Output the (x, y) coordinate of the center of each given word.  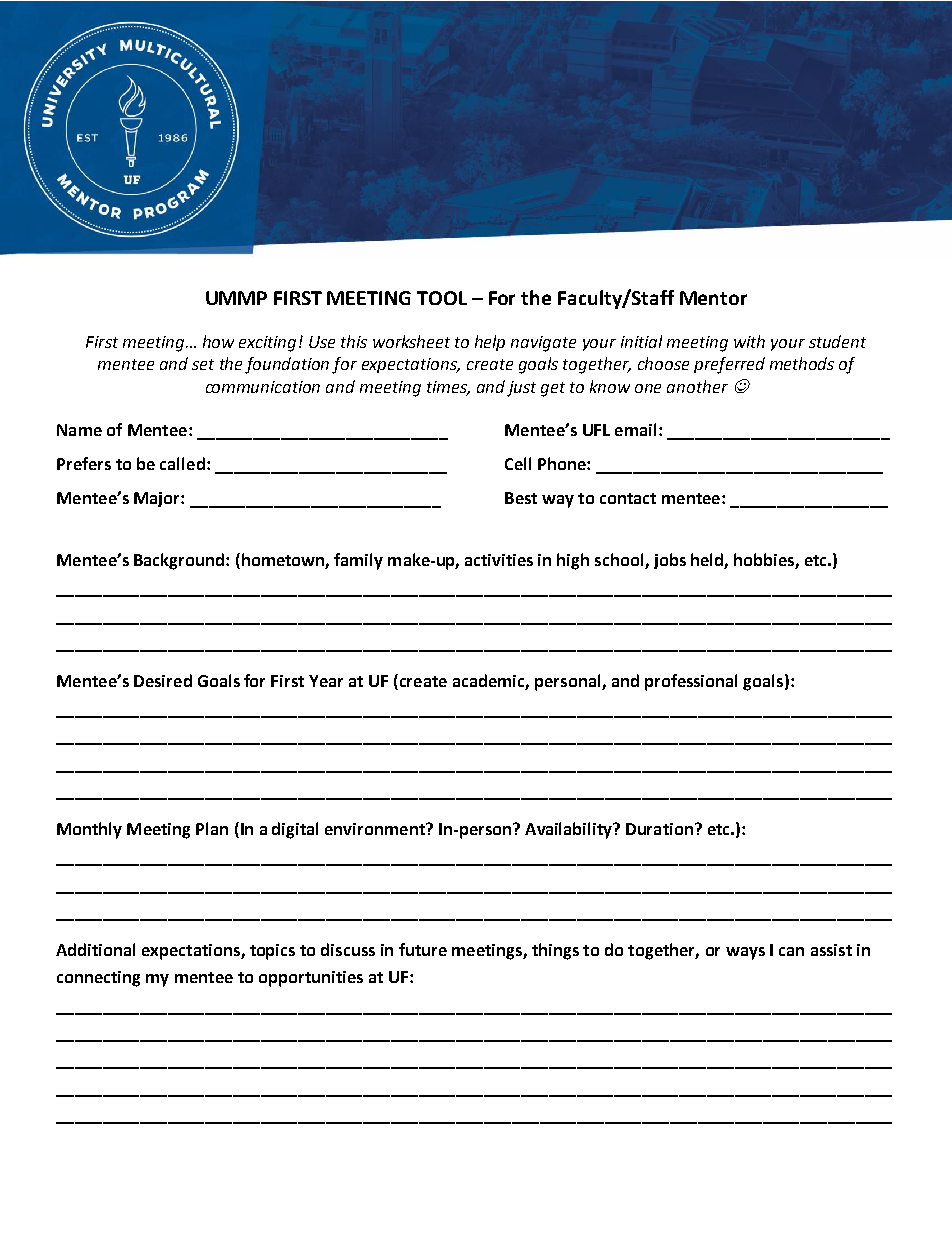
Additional (95, 949)
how (218, 341)
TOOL (442, 298)
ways (745, 953)
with (749, 341)
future (423, 949)
